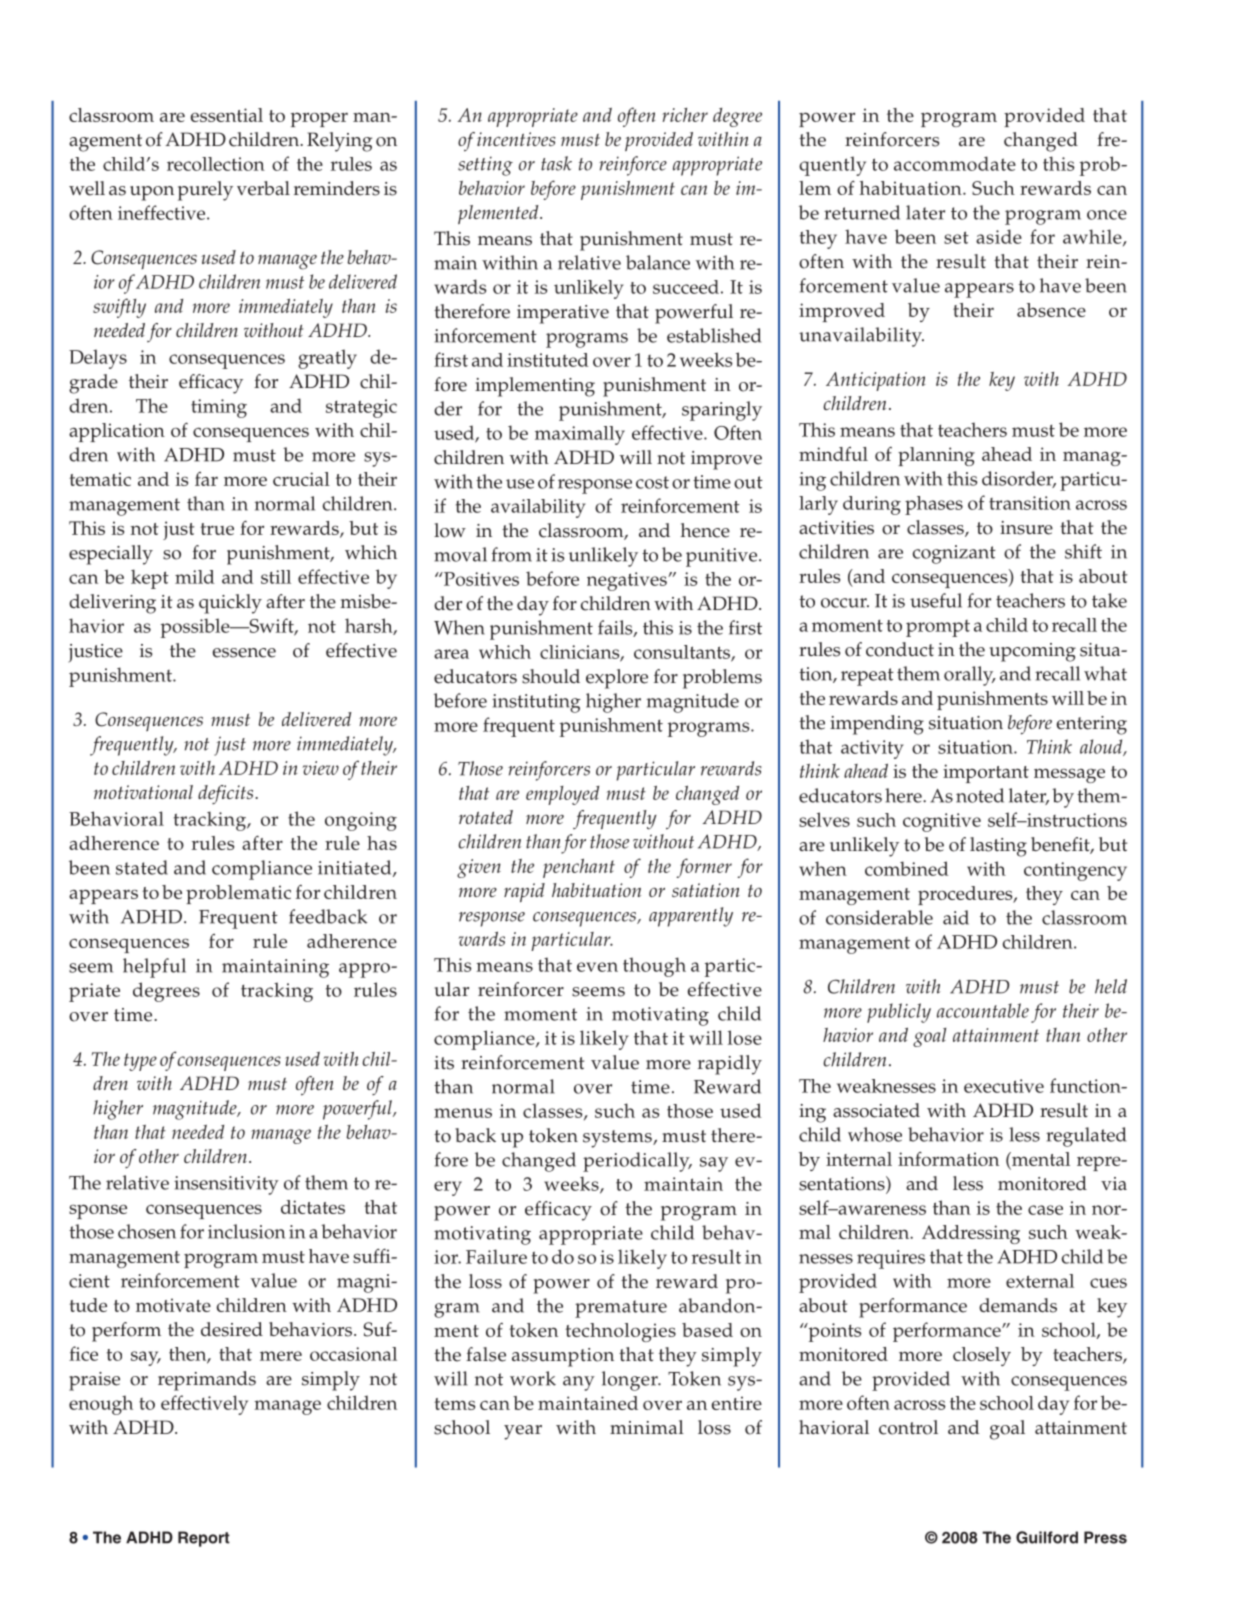 The width and height of the image is (1241, 1606). Describe the element at coordinates (227, 794) in the image. I see `deficits` at that location.
